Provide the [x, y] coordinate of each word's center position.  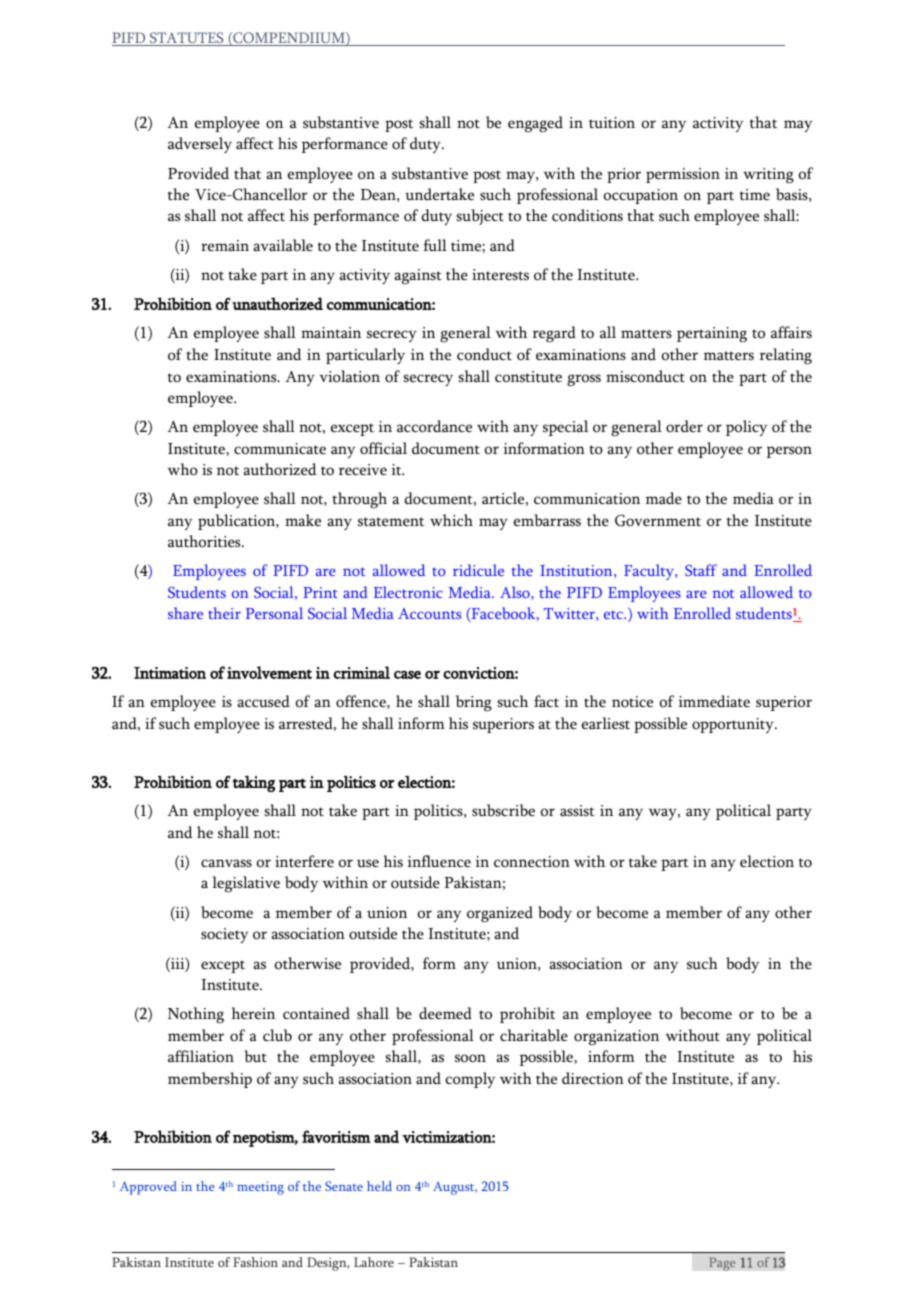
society [224, 935]
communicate [280, 449]
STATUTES [187, 39]
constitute [528, 377]
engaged [535, 124]
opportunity [734, 725]
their [224, 613]
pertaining [712, 335]
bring [474, 703]
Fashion [255, 1262]
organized [500, 914]
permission [683, 175]
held [379, 1186]
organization [616, 1037]
